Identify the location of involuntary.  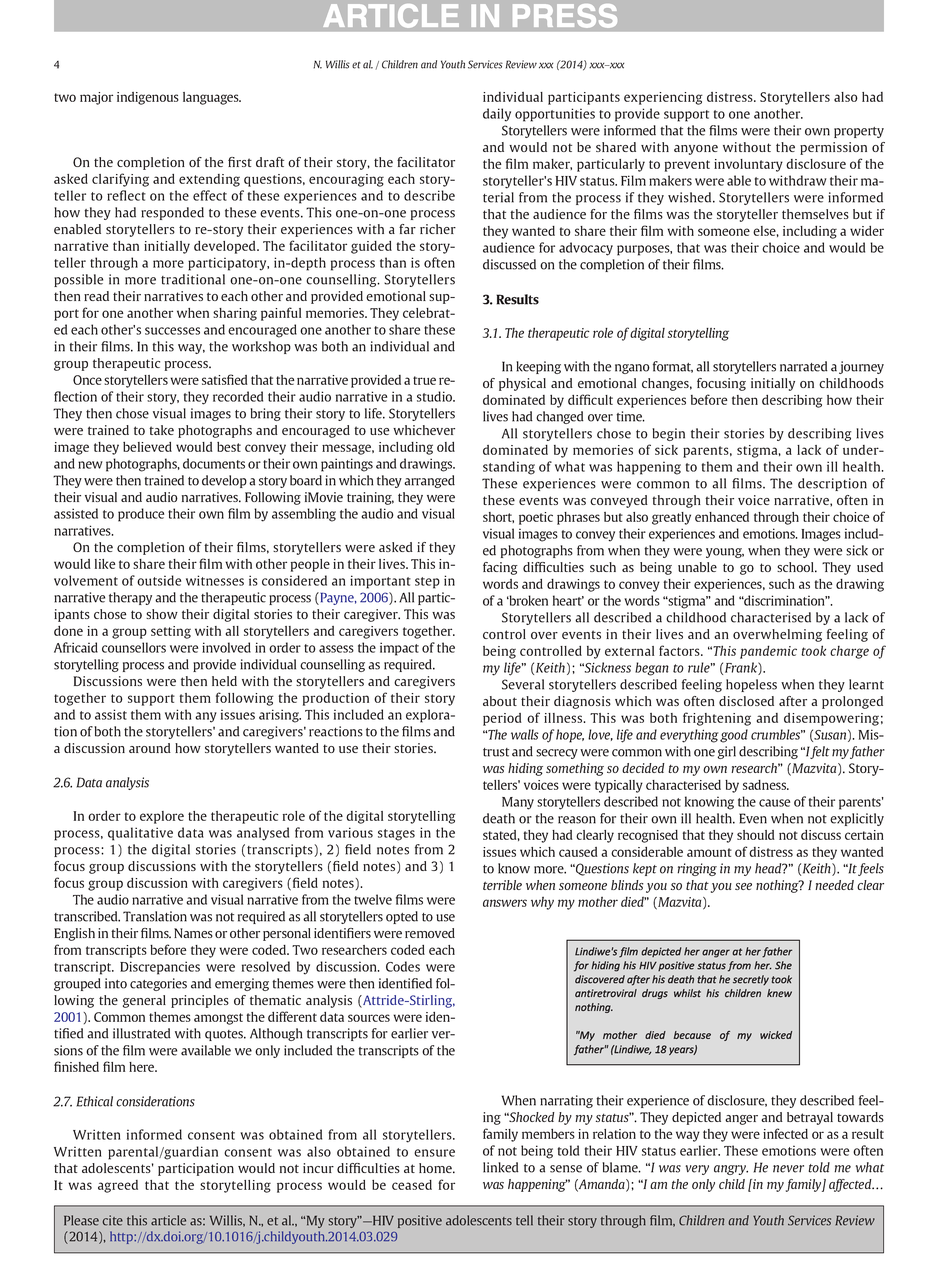
(748, 165).
